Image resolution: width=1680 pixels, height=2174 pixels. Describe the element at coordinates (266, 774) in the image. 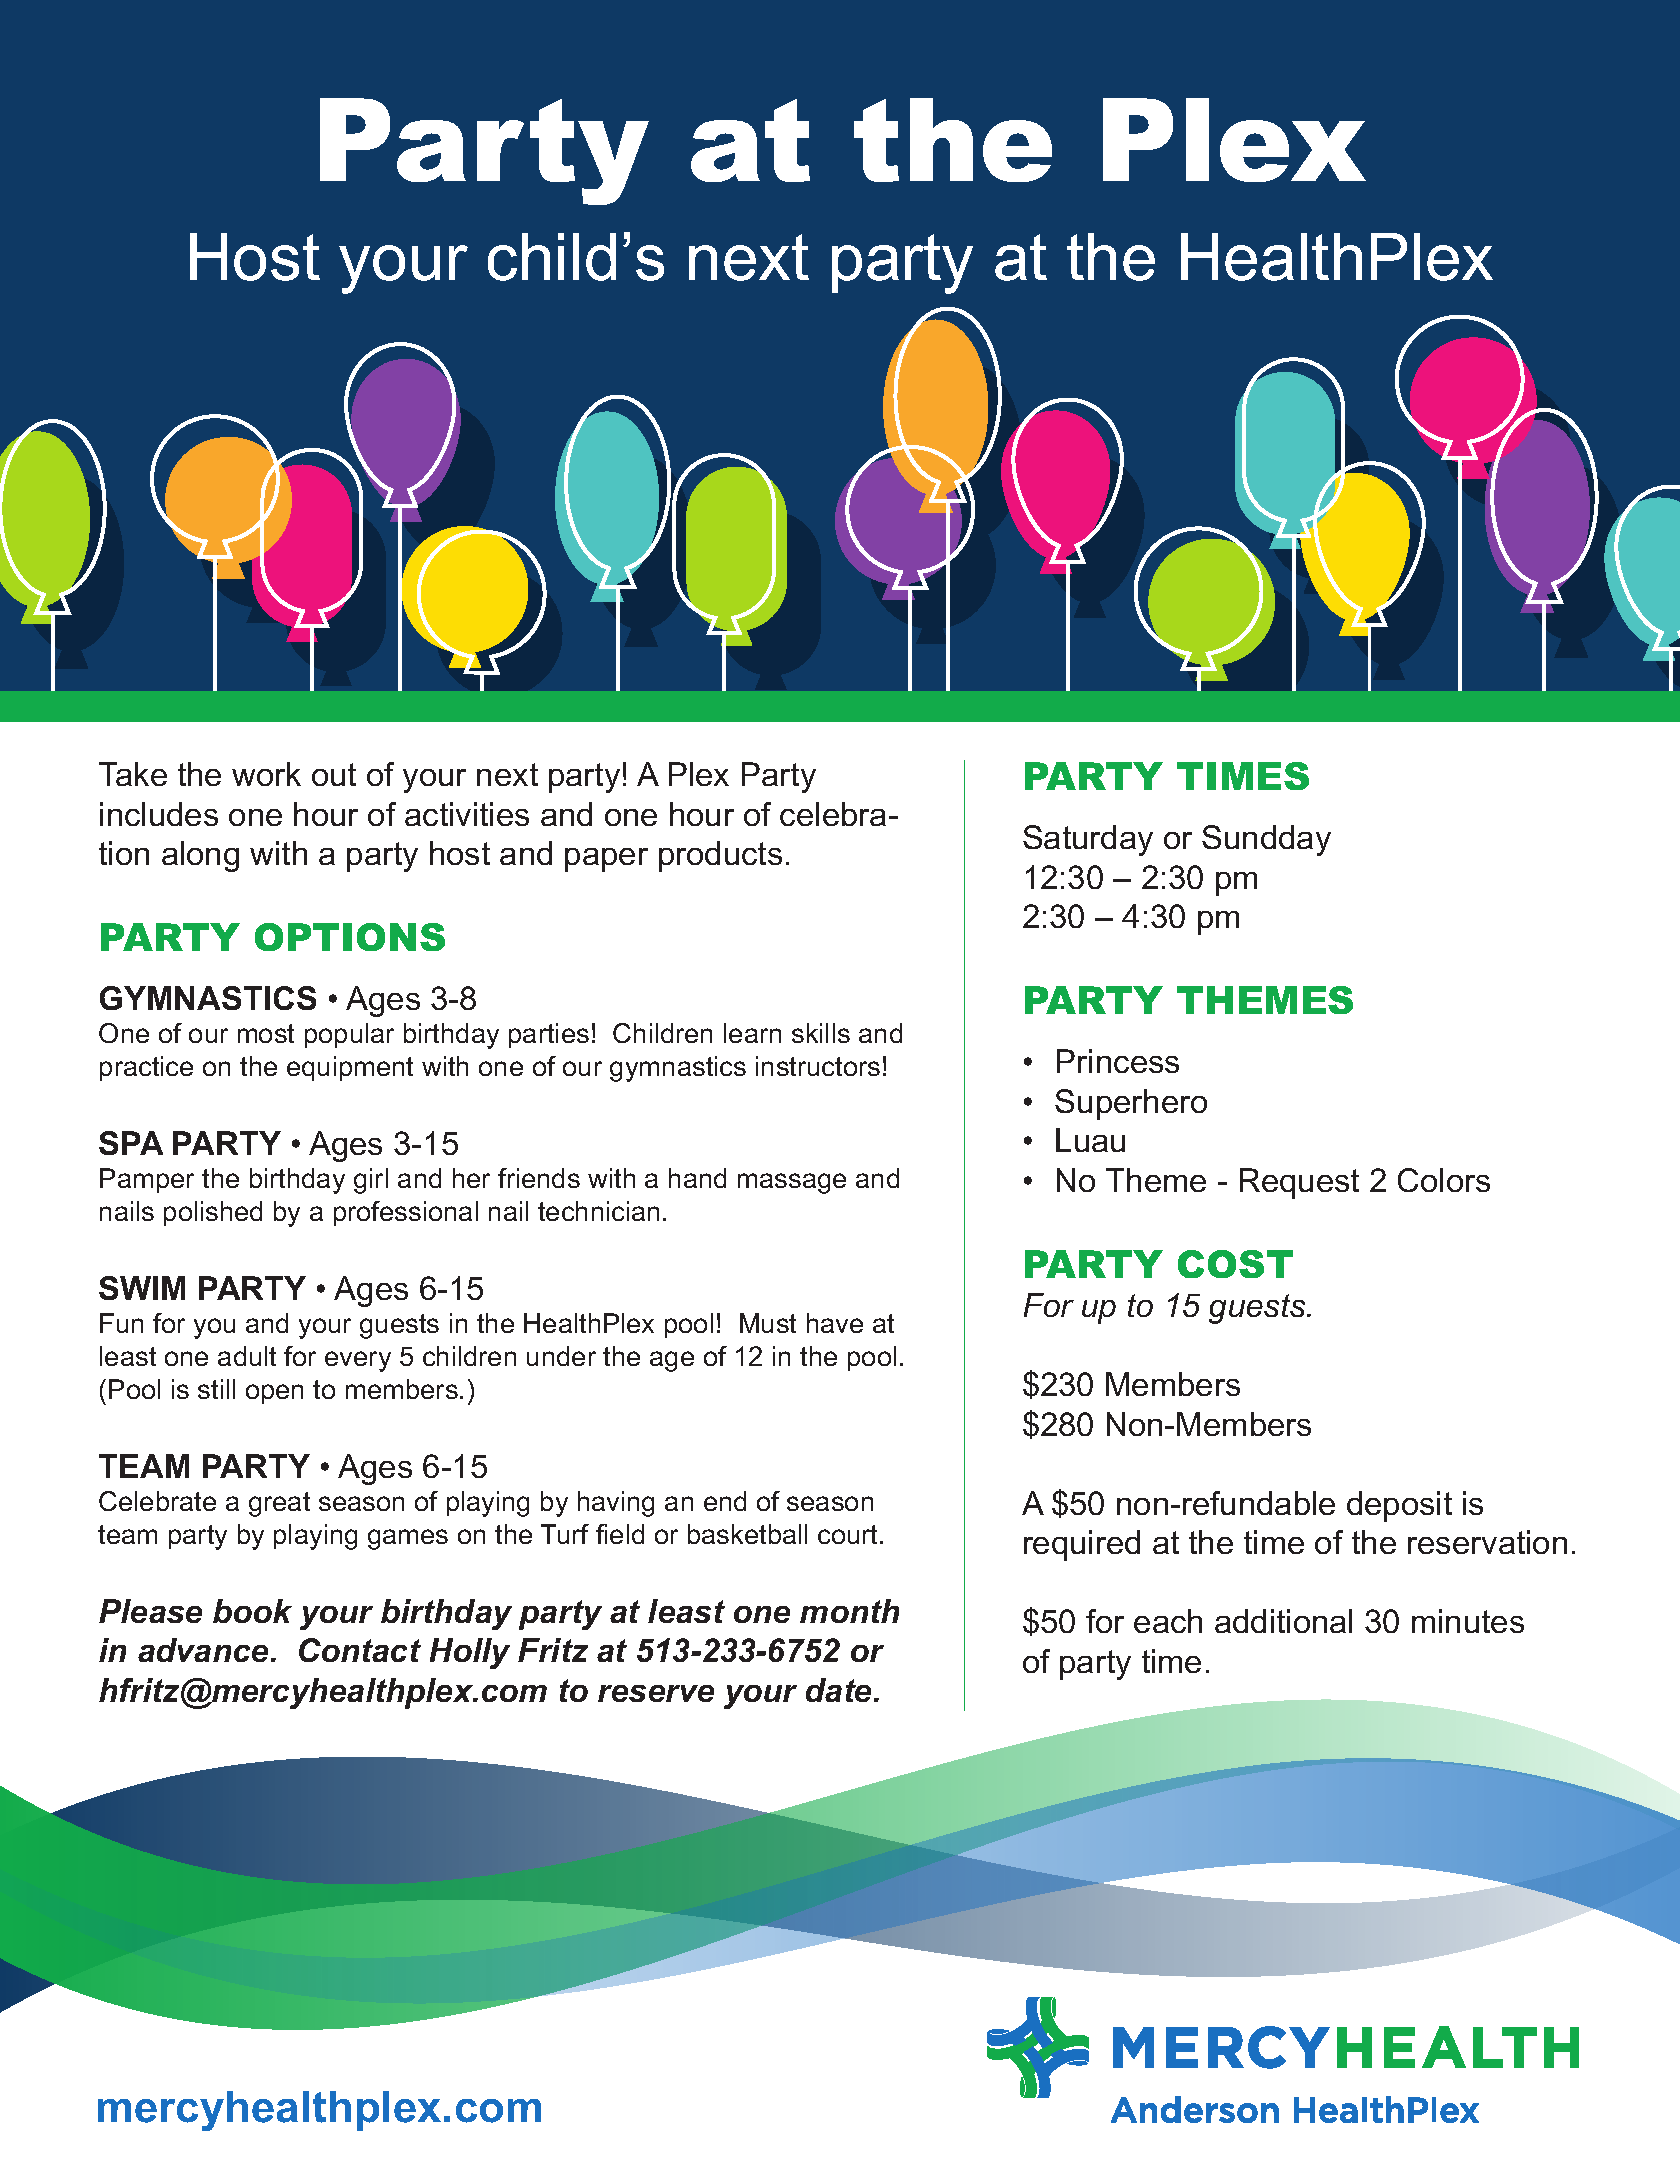

I see `work` at that location.
